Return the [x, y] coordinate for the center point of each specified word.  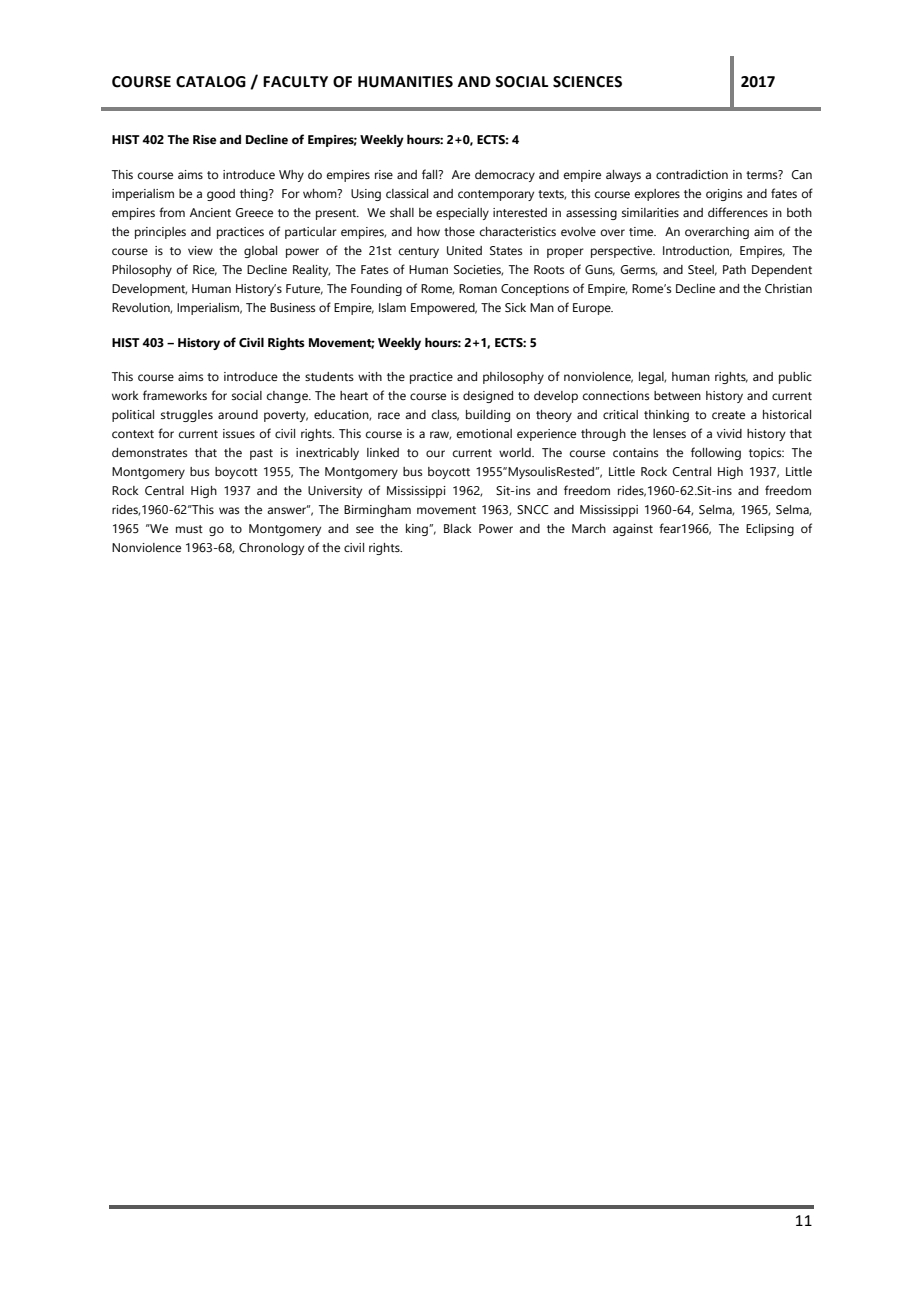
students [329, 376]
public [795, 378]
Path [734, 269]
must [189, 529]
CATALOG [211, 82]
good [221, 195]
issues [239, 433]
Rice [205, 270]
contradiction [692, 174]
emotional [484, 433]
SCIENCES [587, 82]
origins [724, 195]
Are [461, 174]
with [370, 376]
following [716, 453]
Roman [478, 288]
